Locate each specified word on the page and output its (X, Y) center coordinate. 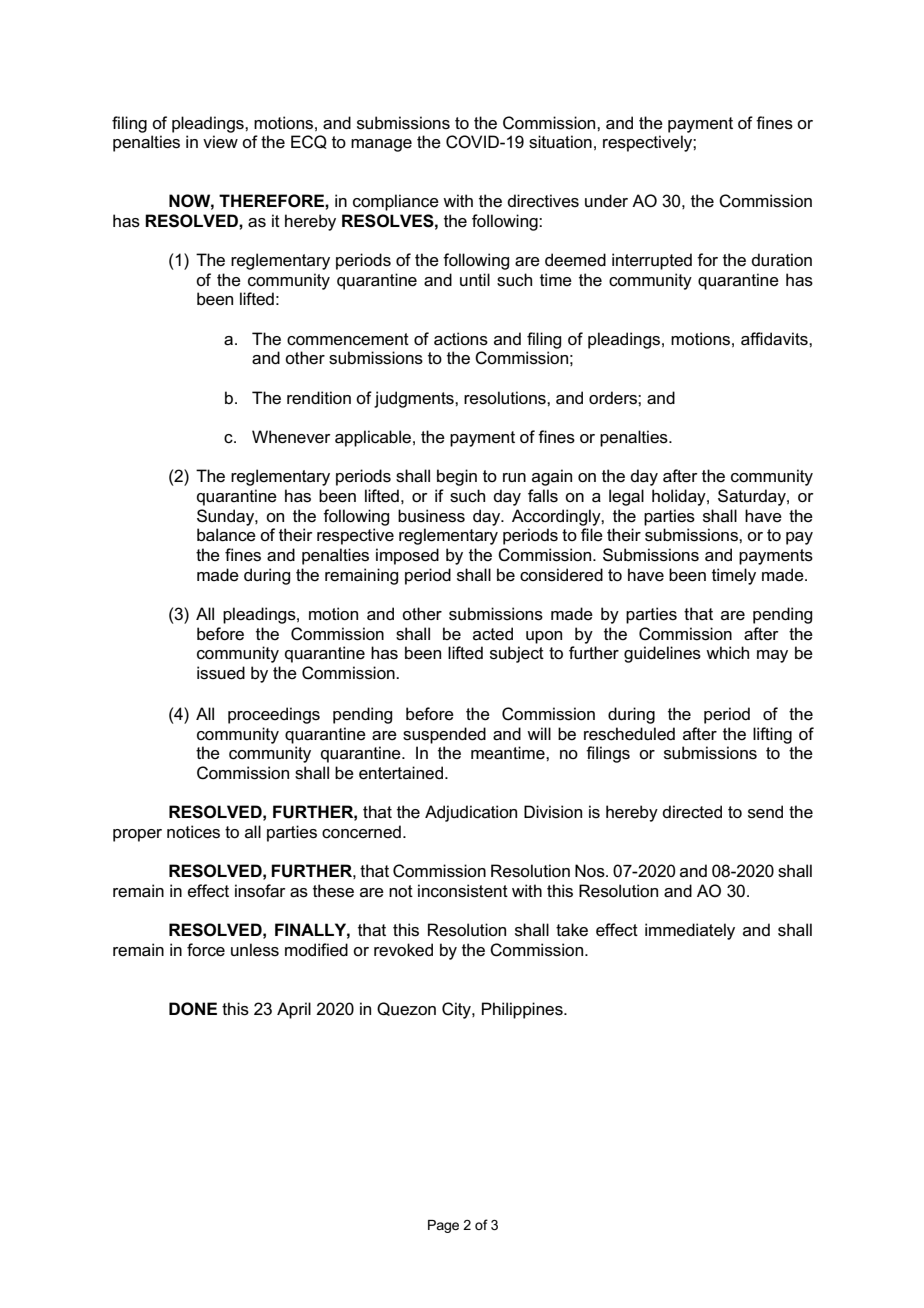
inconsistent (463, 891)
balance (226, 535)
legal (626, 497)
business (431, 516)
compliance (396, 202)
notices (193, 832)
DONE (193, 1009)
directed (692, 812)
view (220, 142)
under (606, 201)
